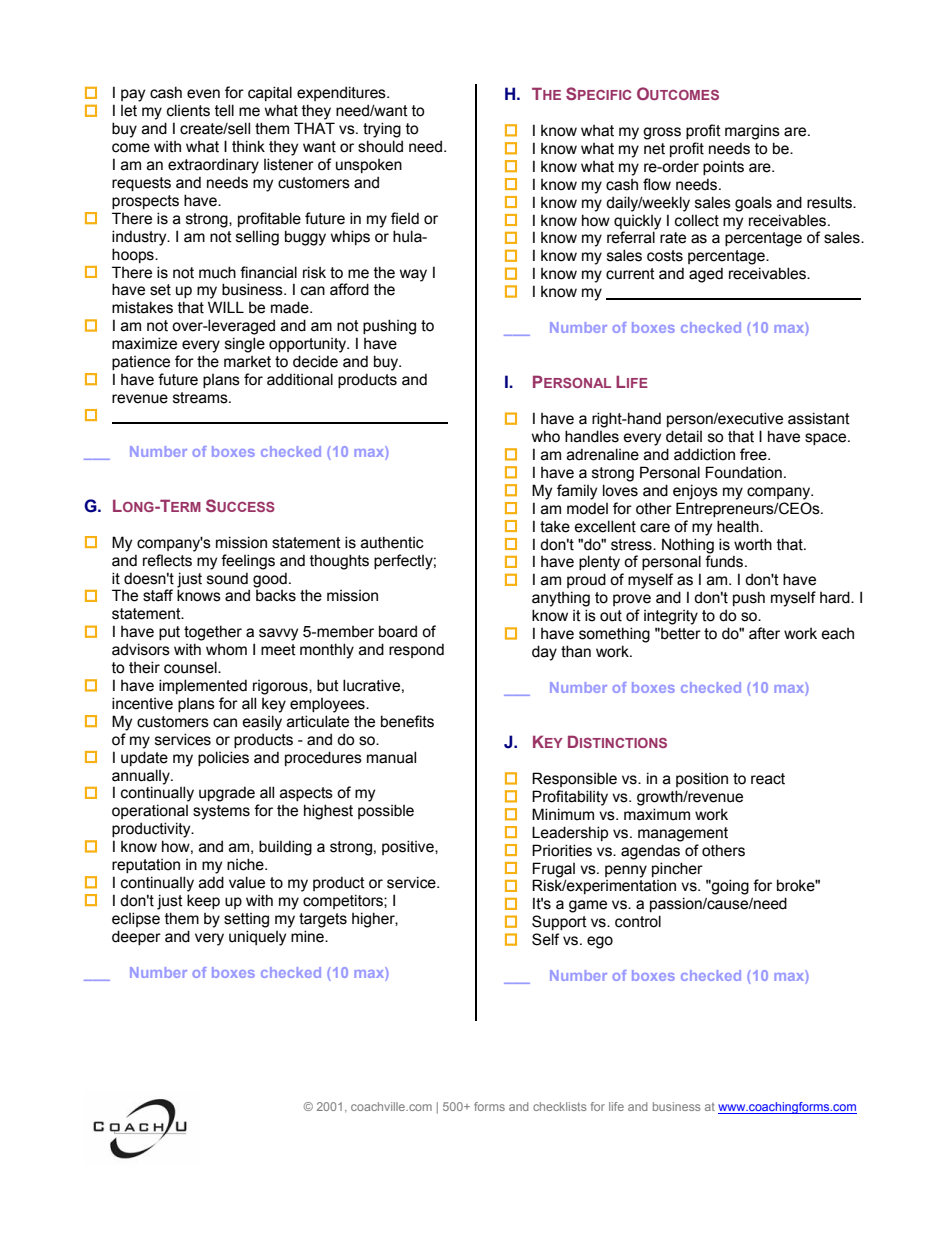 Image resolution: width=952 pixels, height=1233 pixels. I want to click on trying, so click(382, 130).
